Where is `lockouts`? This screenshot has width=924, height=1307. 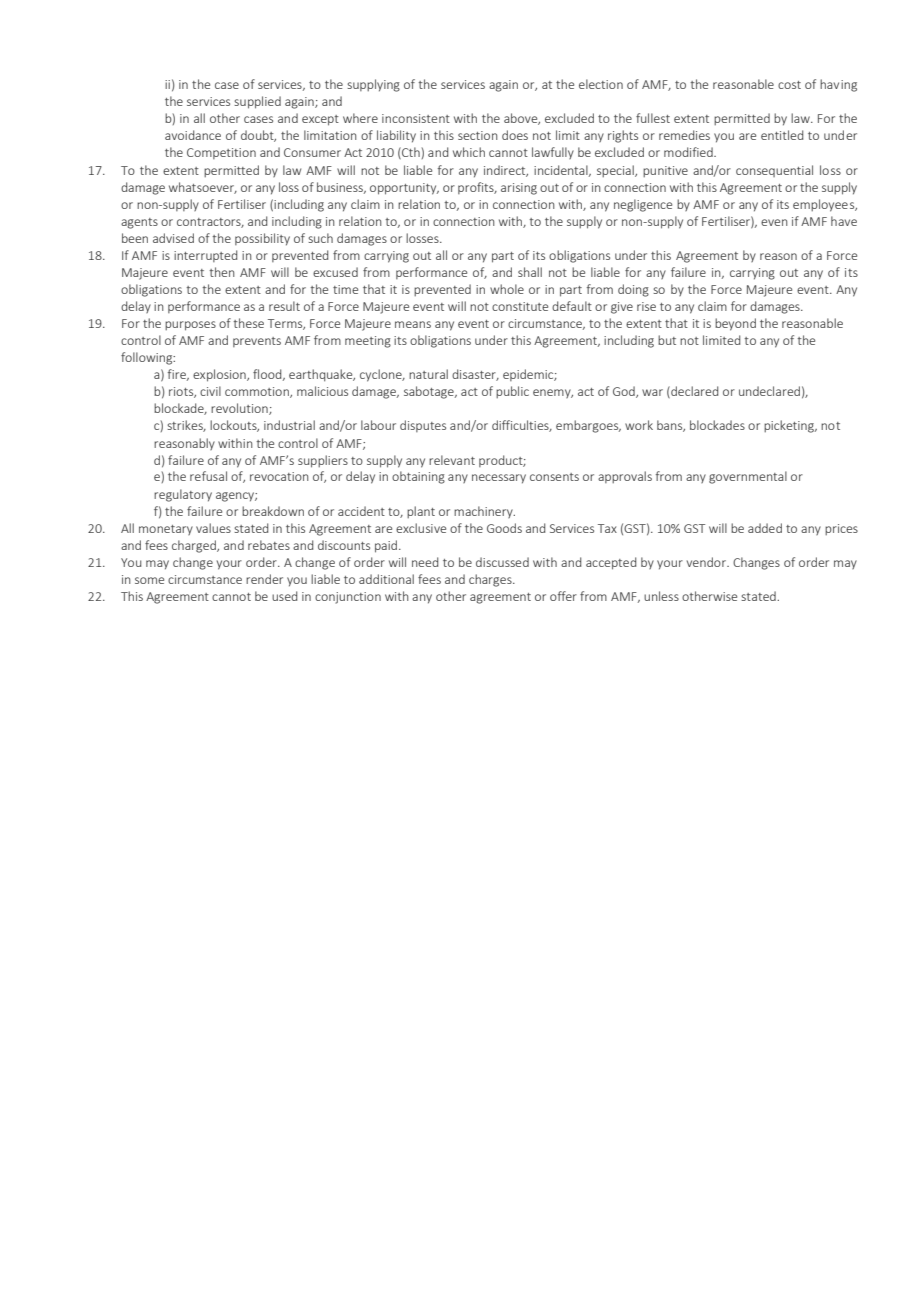 lockouts is located at coordinates (234, 426).
